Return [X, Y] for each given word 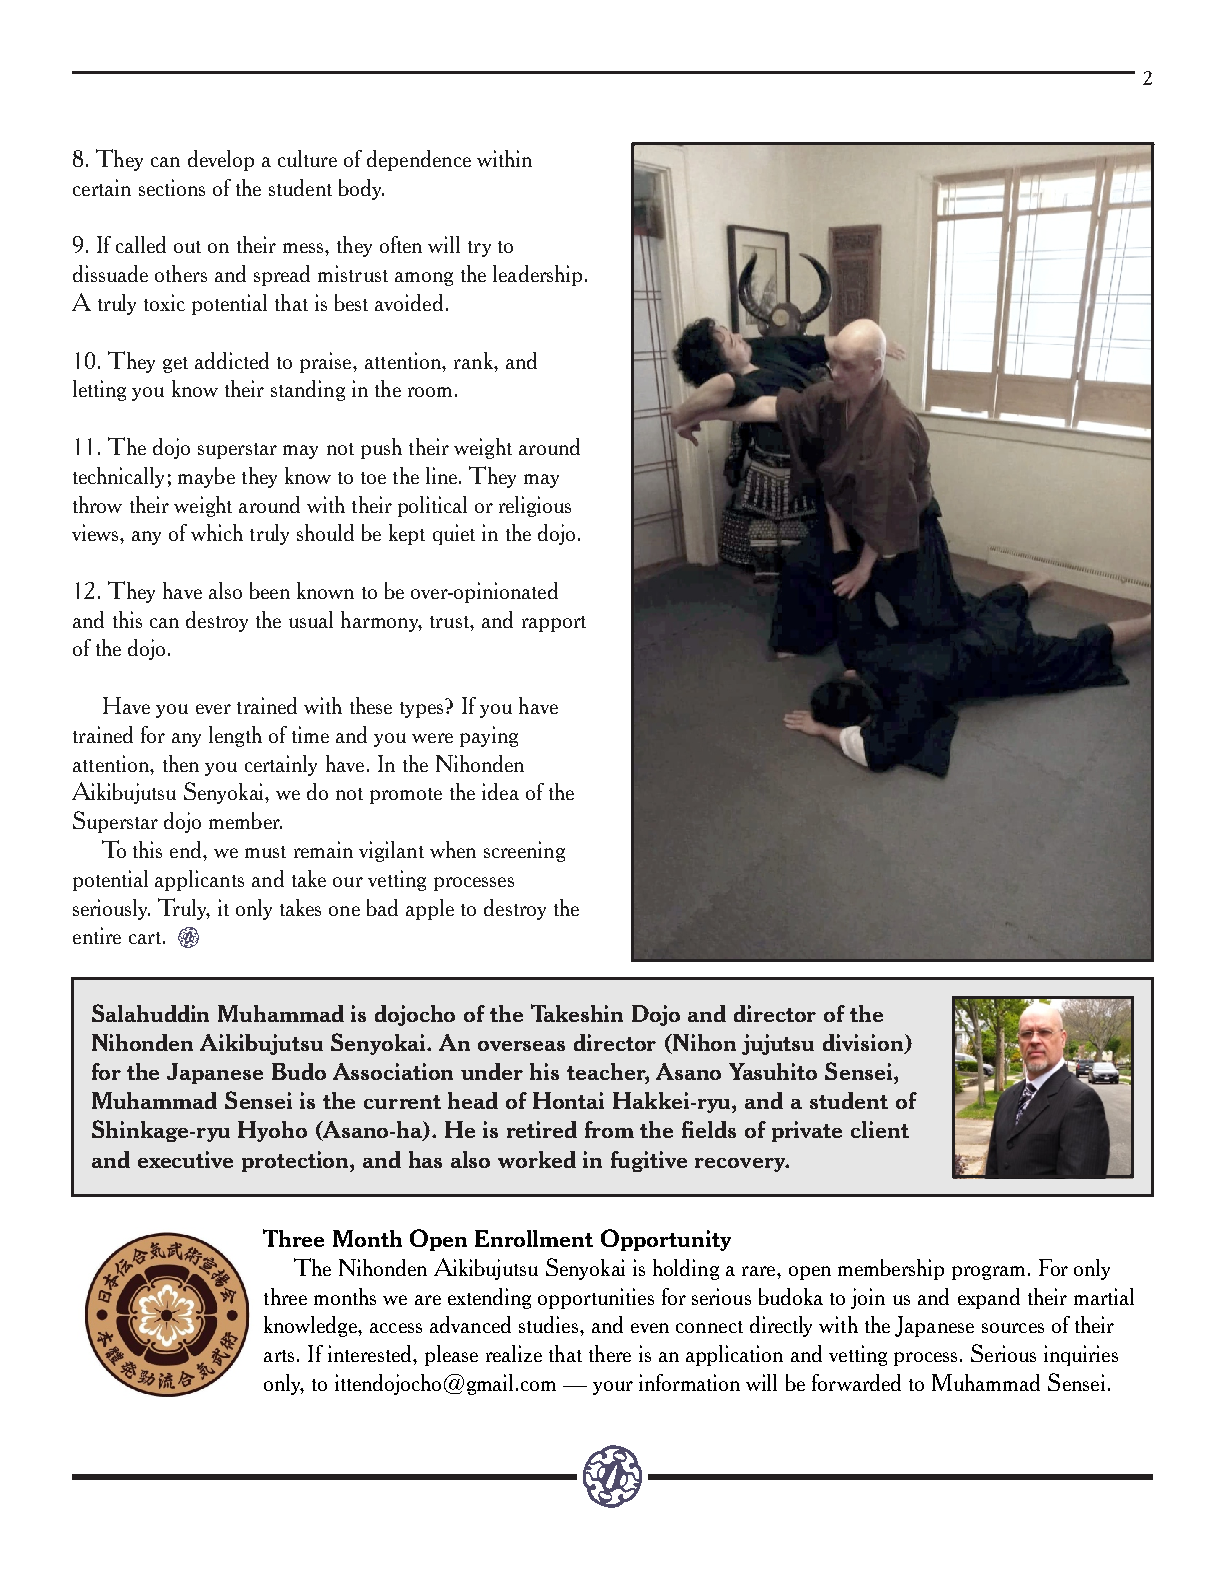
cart [145, 938]
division [864, 1044]
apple [430, 909]
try [479, 249]
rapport [554, 624]
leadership [537, 275]
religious [535, 506]
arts [279, 1356]
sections [172, 187]
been [270, 590]
